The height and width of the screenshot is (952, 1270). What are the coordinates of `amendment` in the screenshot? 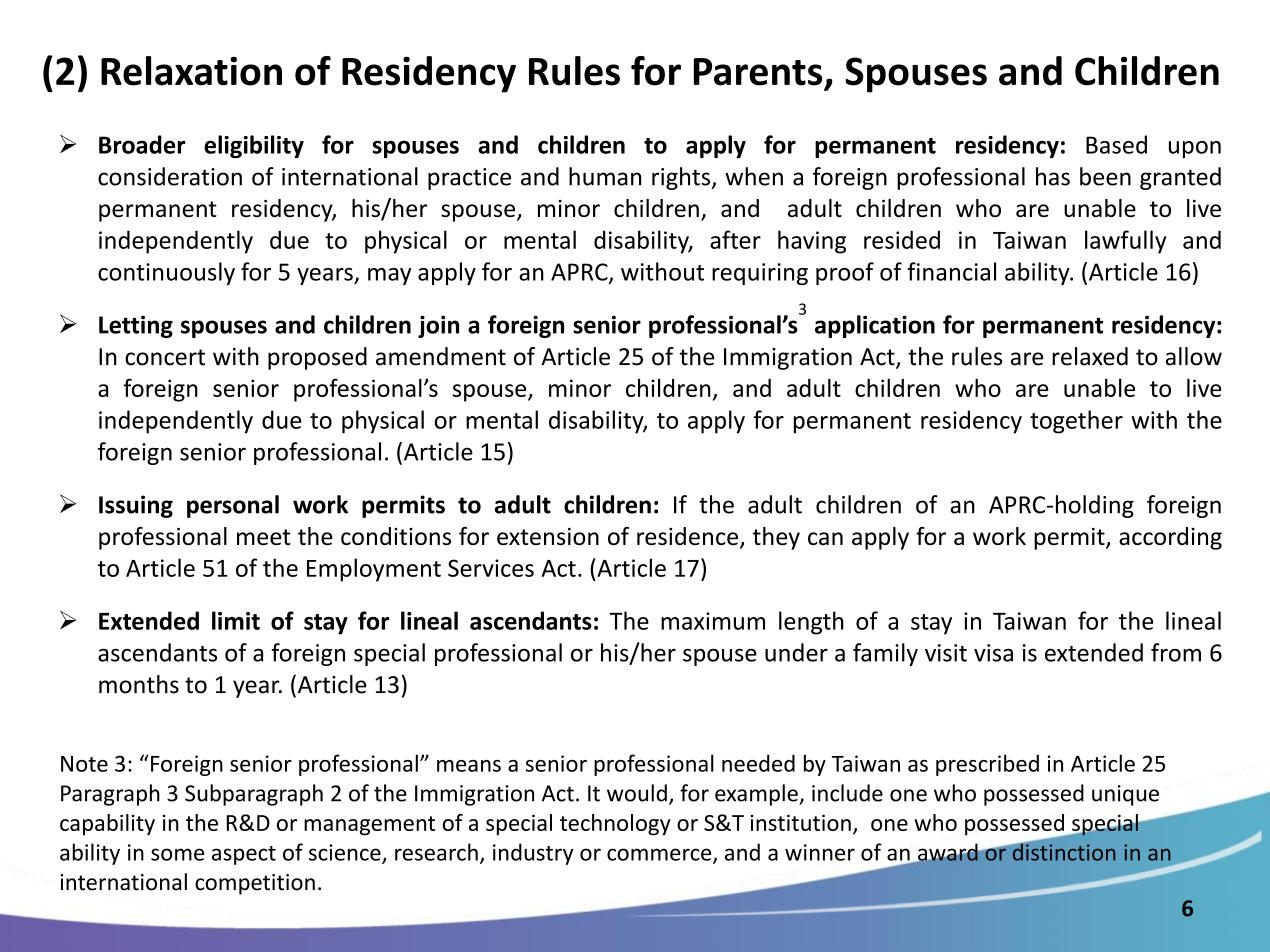 It's located at (441, 356).
